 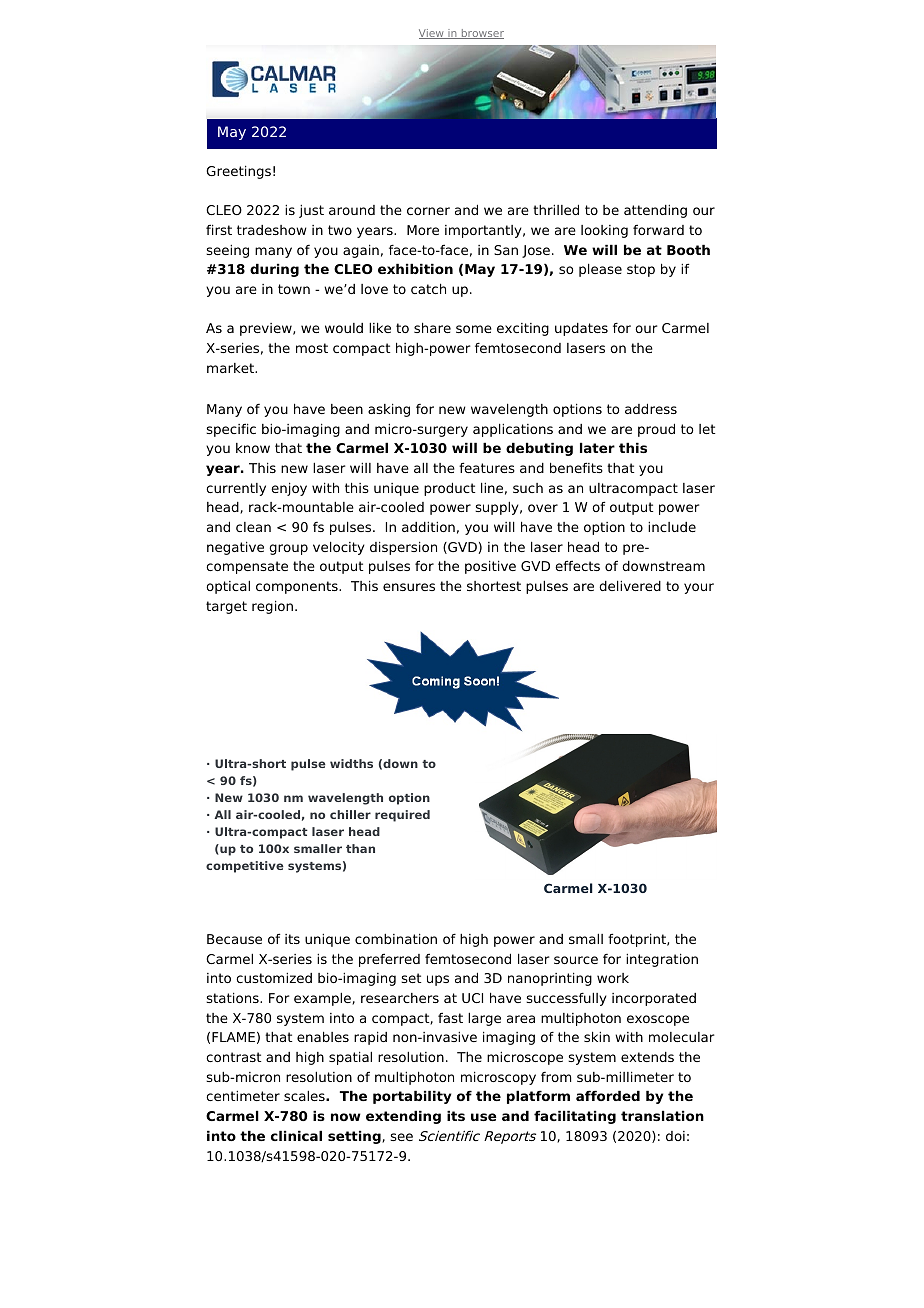 What do you see at coordinates (641, 270) in the image?
I see `stop` at bounding box center [641, 270].
